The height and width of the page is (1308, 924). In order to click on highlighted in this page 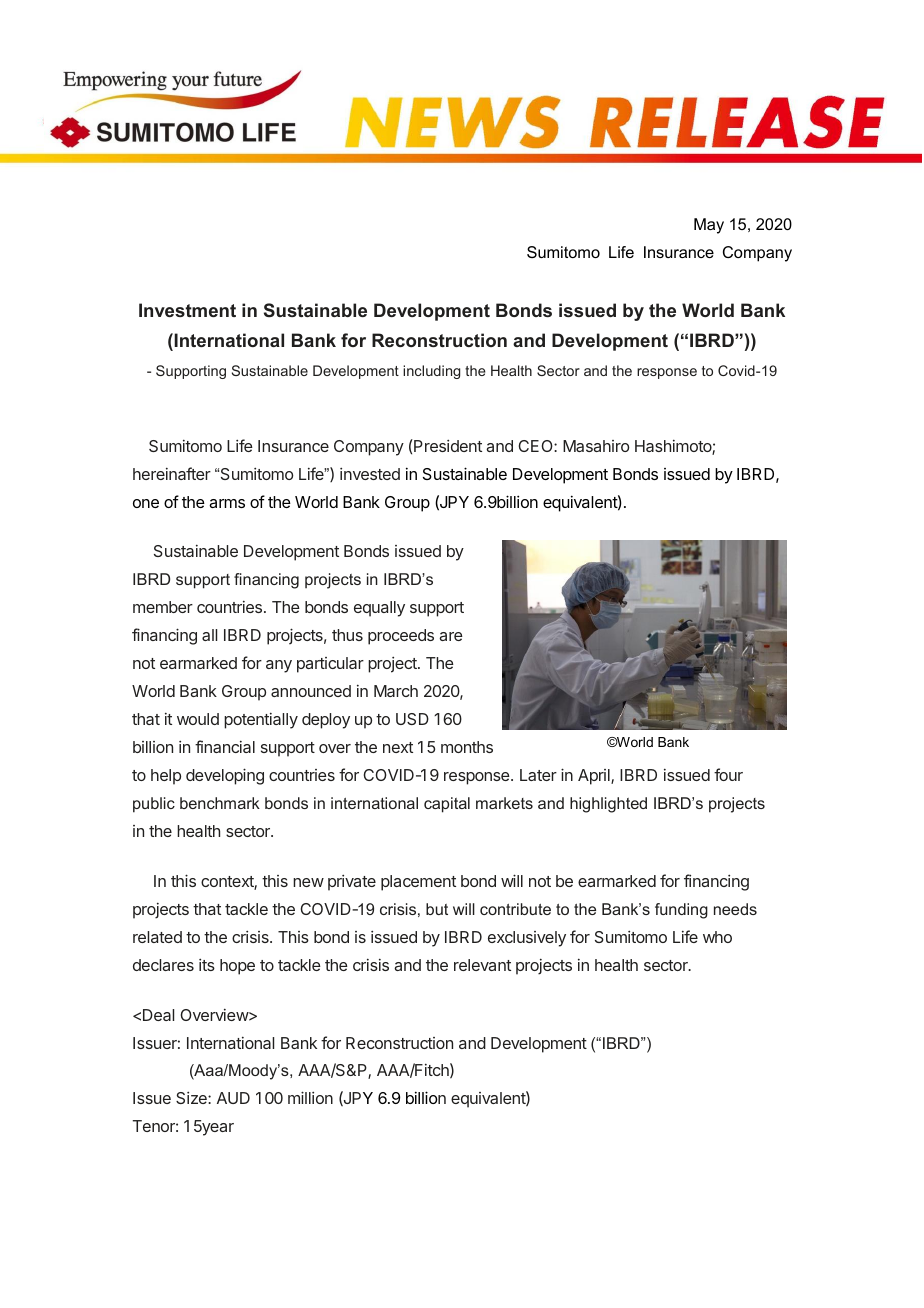, I will do `click(608, 805)`.
